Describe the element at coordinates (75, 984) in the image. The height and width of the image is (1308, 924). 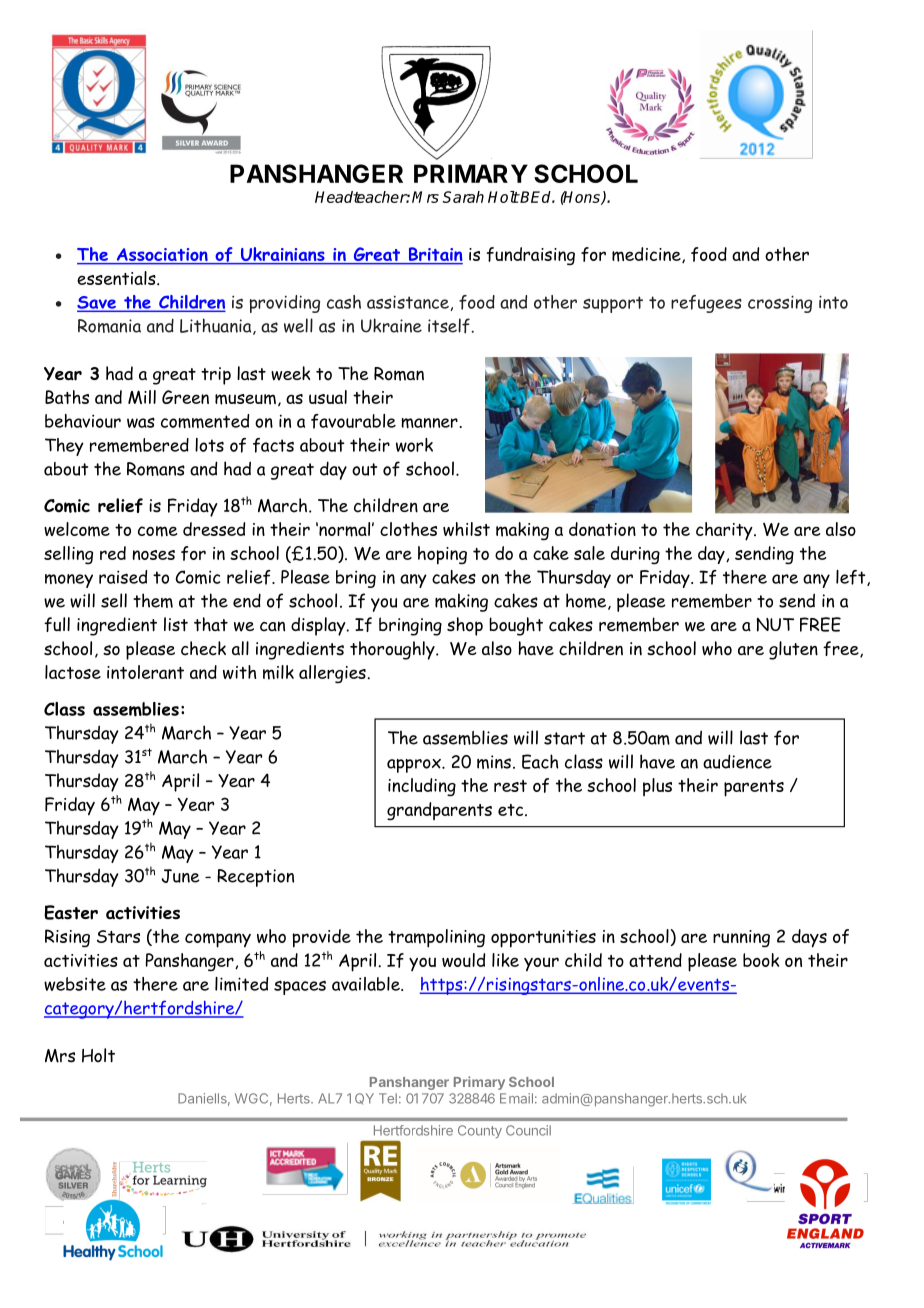
I see `website` at that location.
